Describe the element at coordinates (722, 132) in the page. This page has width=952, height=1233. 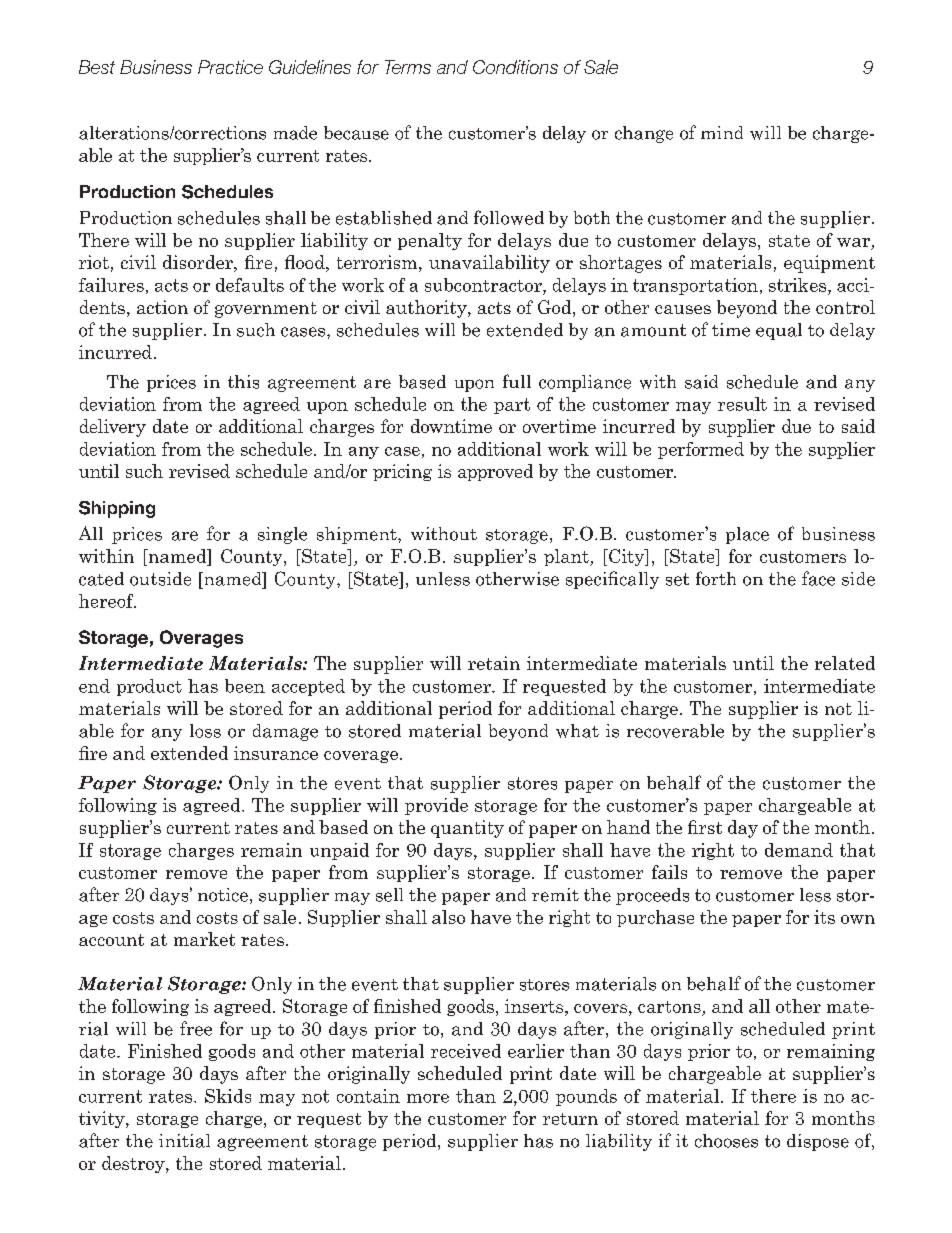
I see `mind` at that location.
